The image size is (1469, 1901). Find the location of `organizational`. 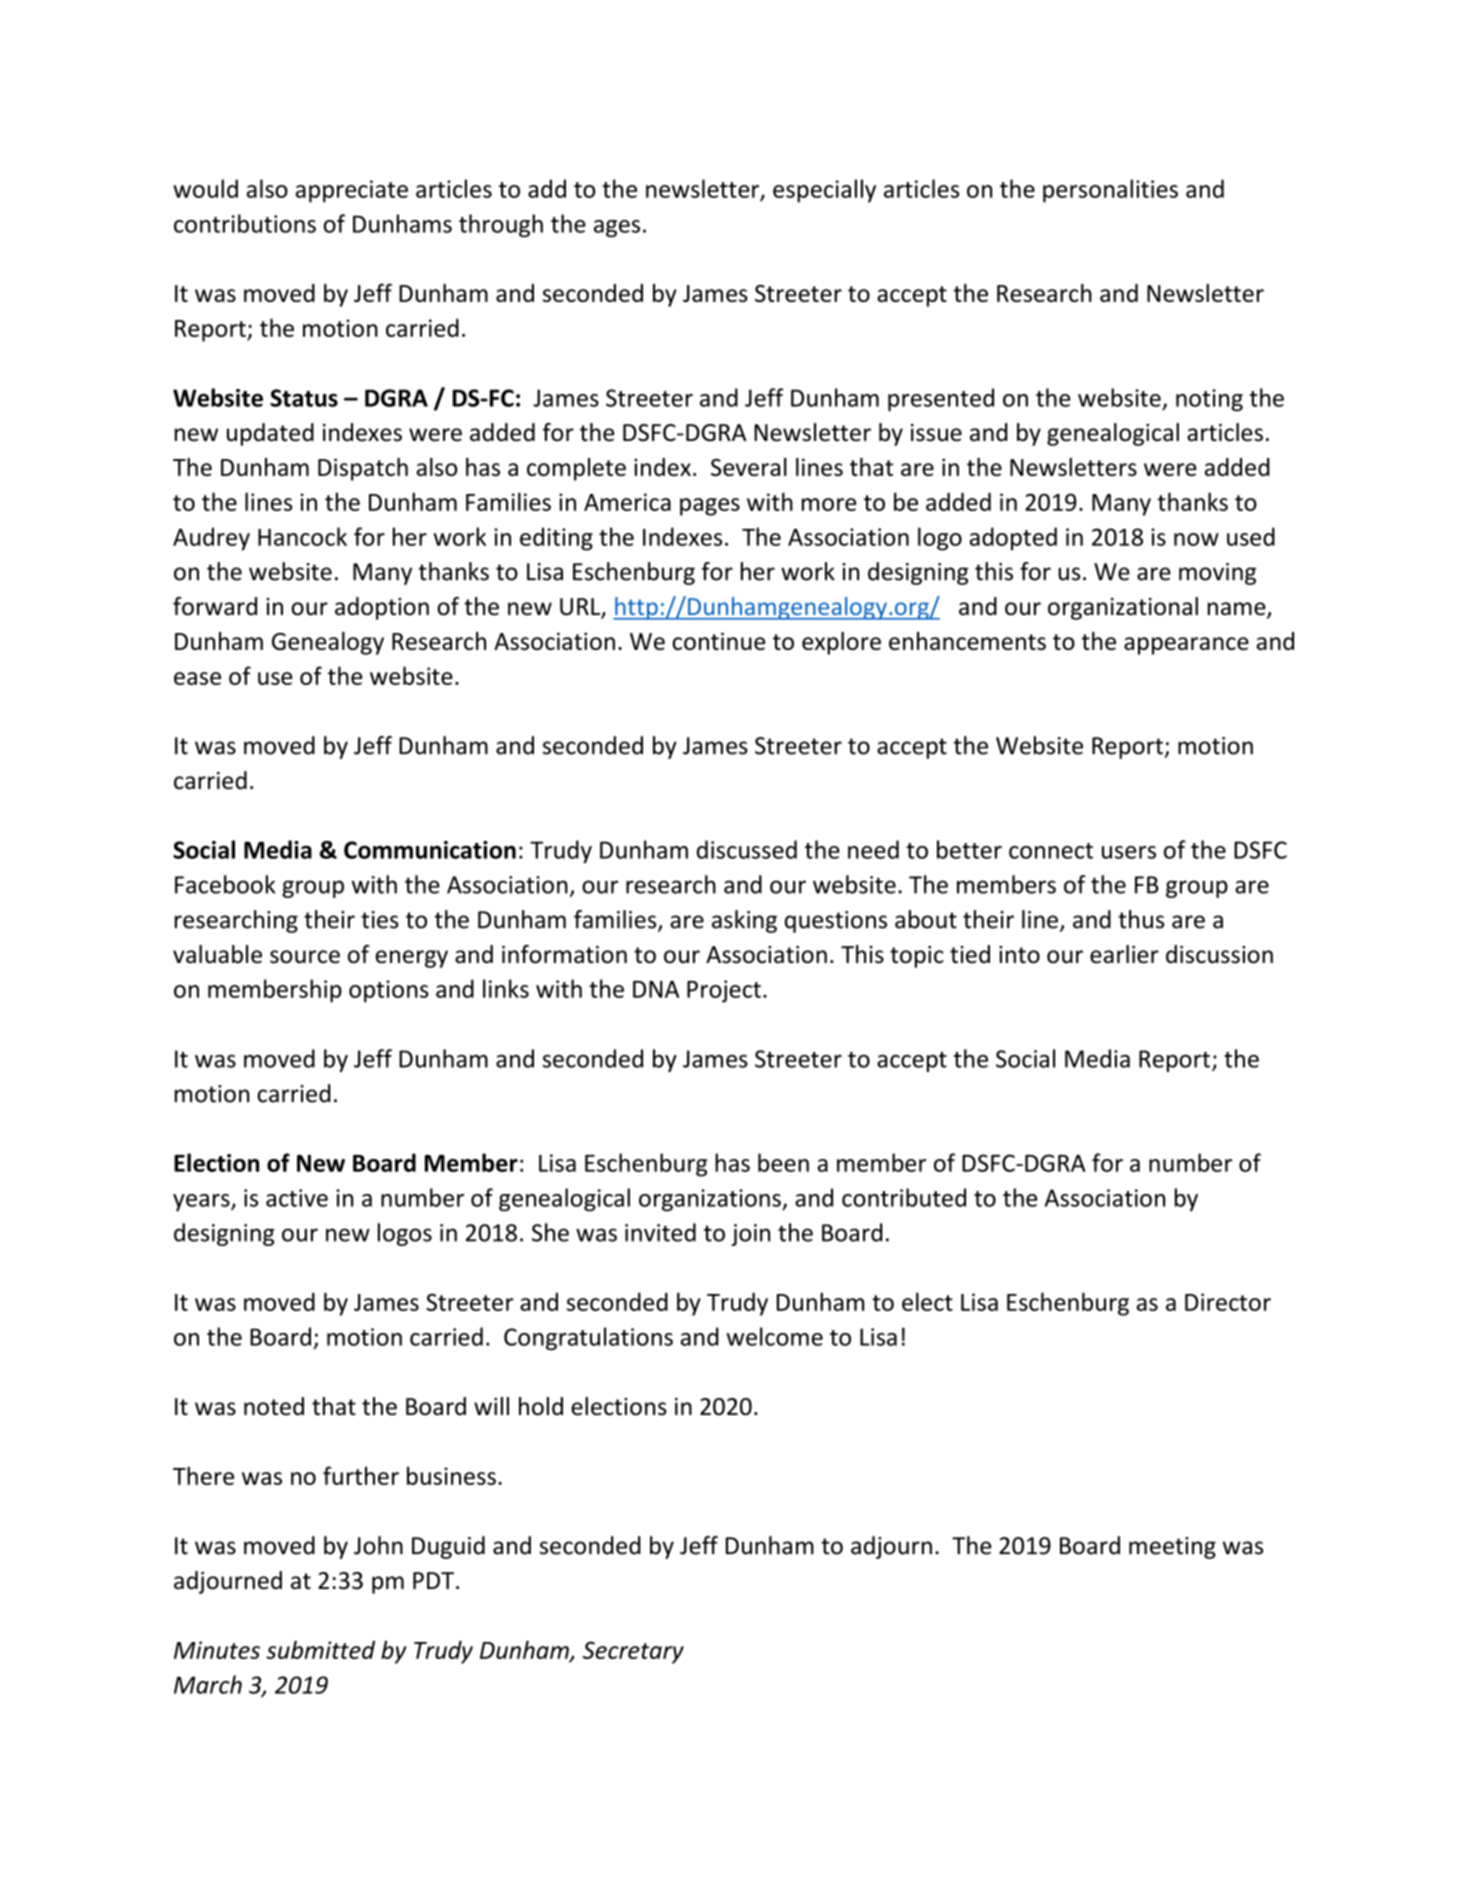

organizational is located at coordinates (1123, 608).
